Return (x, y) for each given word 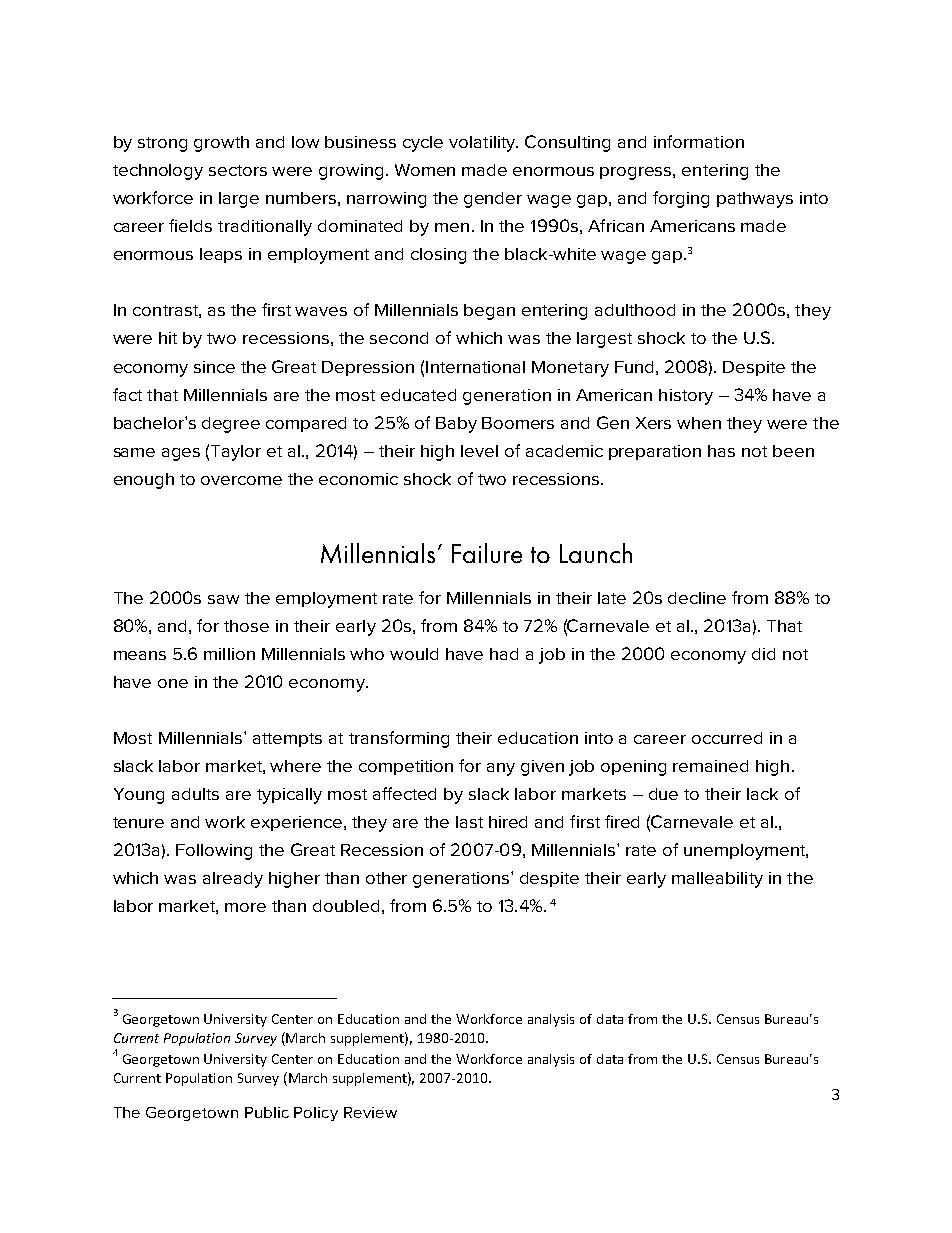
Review (370, 1112)
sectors (238, 170)
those (246, 626)
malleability (717, 880)
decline (697, 598)
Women (425, 170)
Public (267, 1112)
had (504, 654)
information (699, 141)
